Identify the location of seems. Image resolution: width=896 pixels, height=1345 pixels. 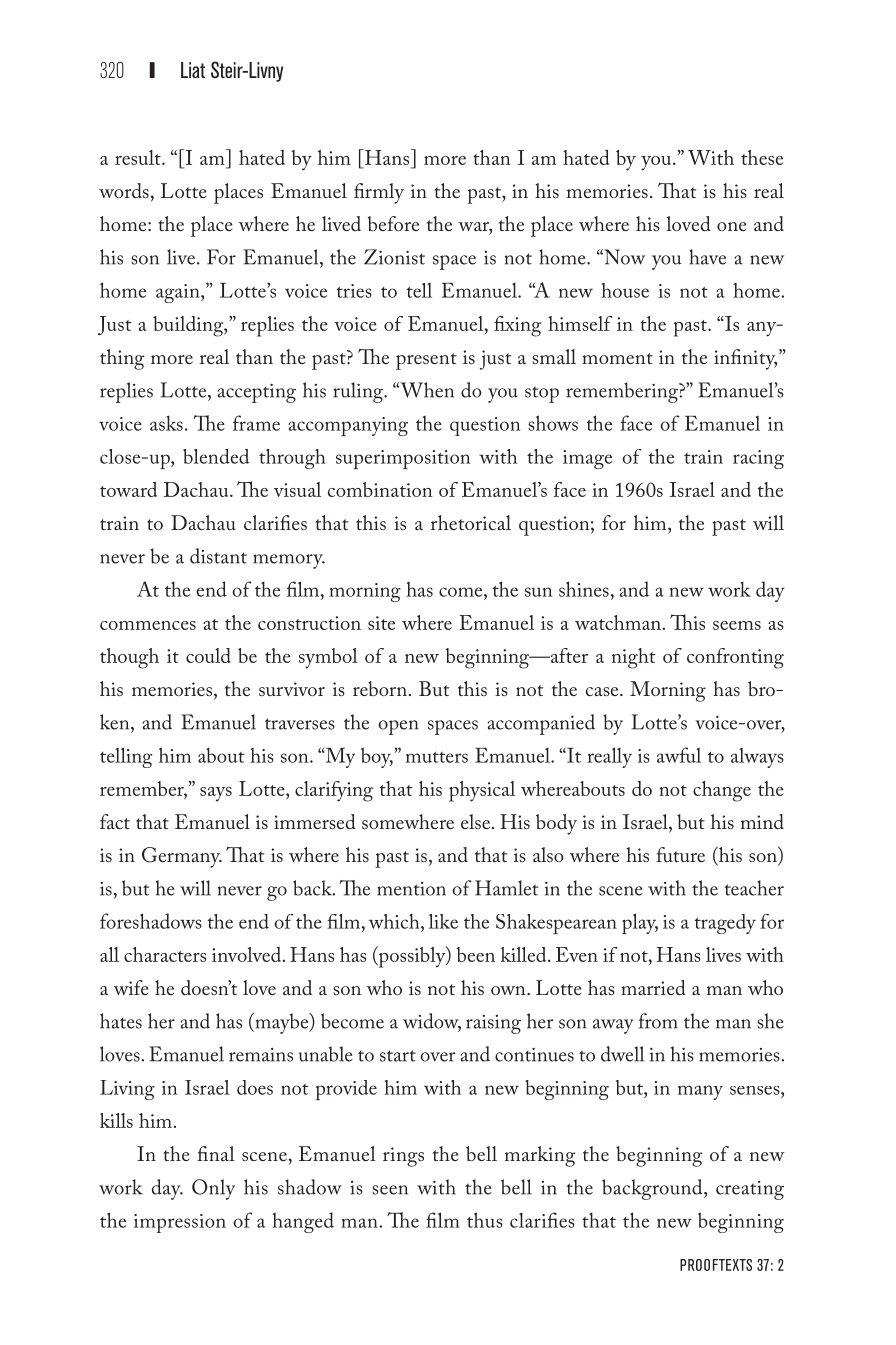
(737, 625).
